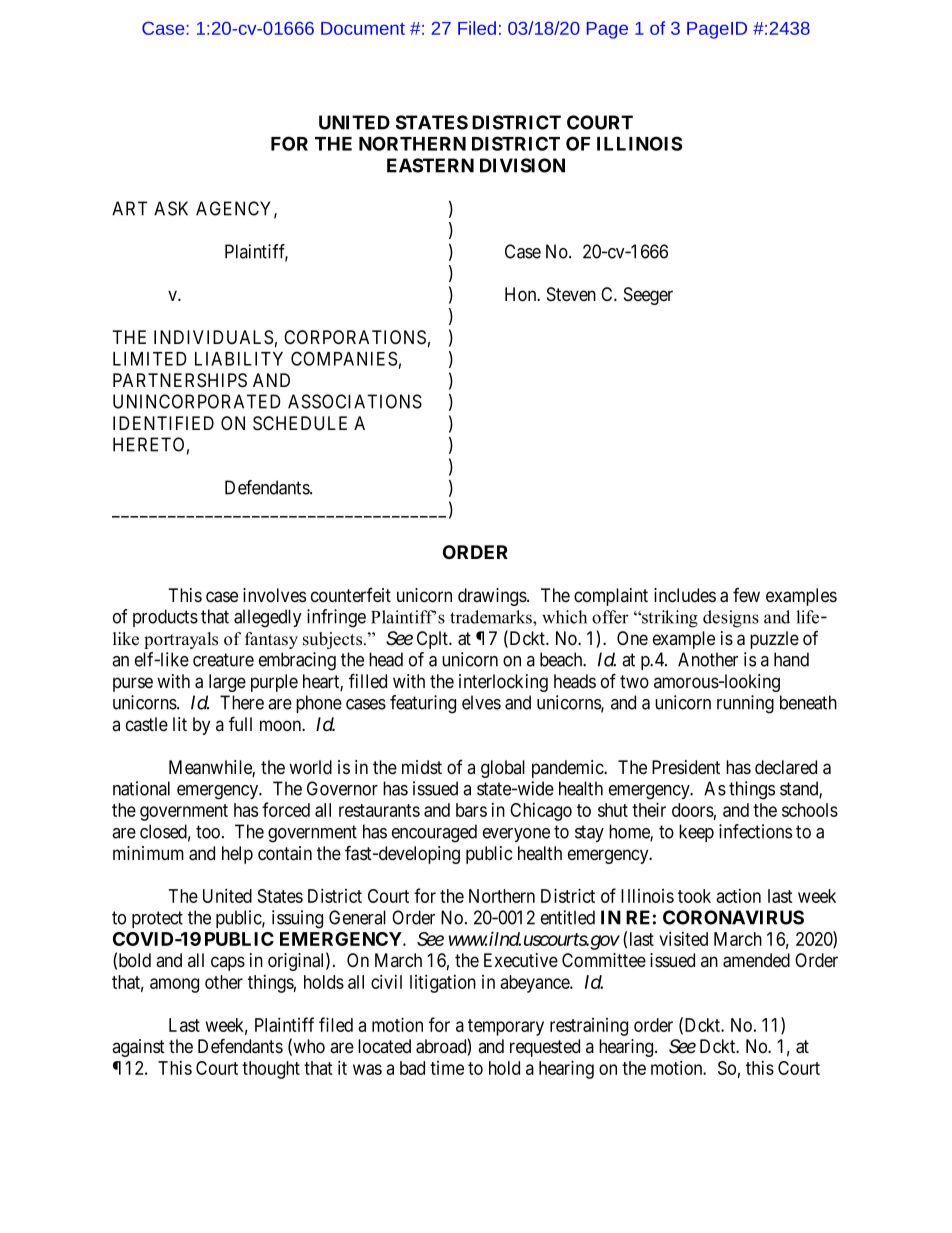 This screenshot has height=1233, width=952. What do you see at coordinates (746, 594) in the screenshot?
I see `few` at bounding box center [746, 594].
